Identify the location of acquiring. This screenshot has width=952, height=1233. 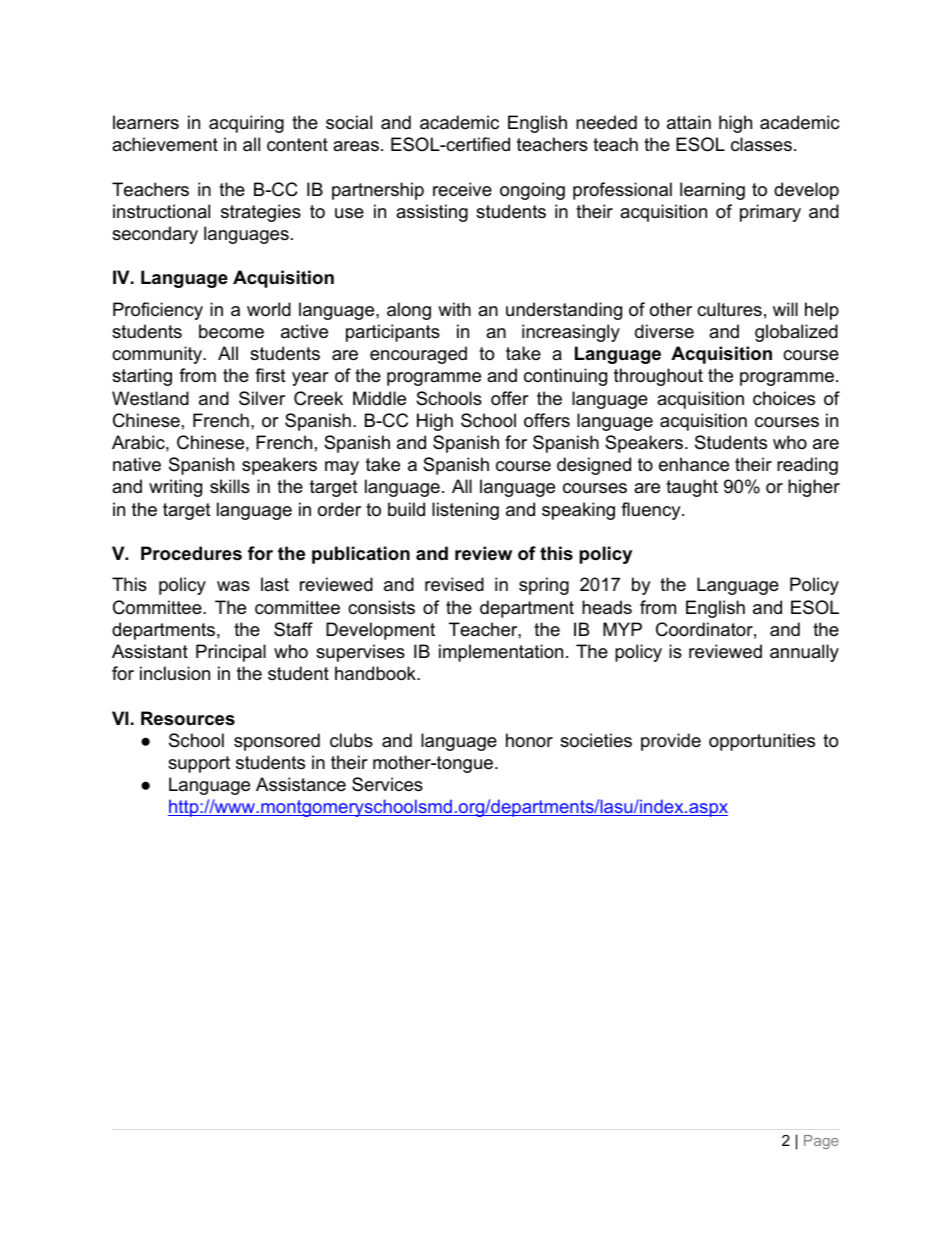
(246, 124).
